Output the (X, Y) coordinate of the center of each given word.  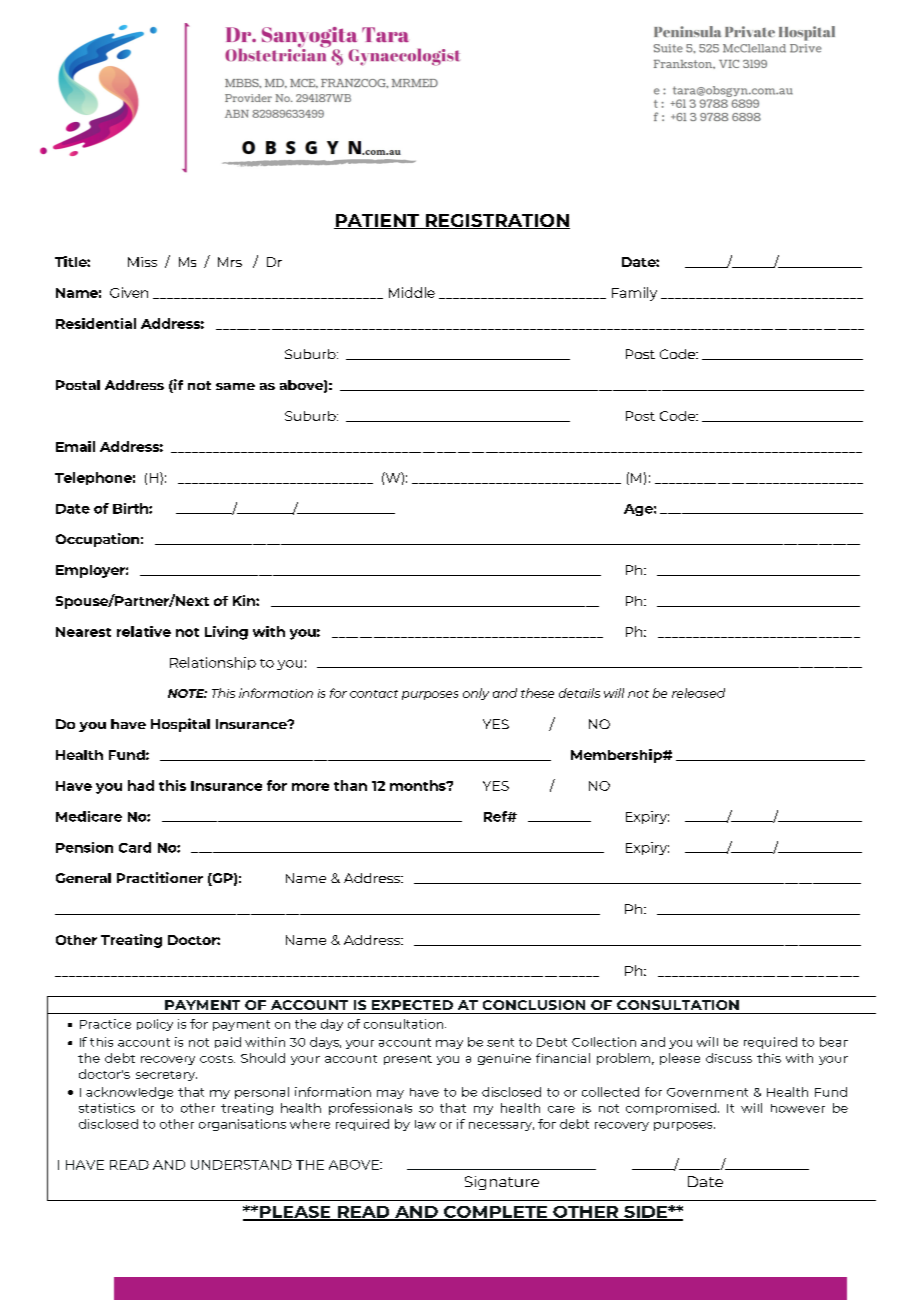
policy (155, 1025)
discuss (729, 1058)
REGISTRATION (496, 221)
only (476, 694)
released (698, 693)
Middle (412, 292)
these (537, 693)
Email (75, 446)
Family (634, 294)
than (350, 785)
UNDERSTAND (241, 1165)
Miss (142, 262)
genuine (504, 1059)
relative (144, 631)
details (579, 693)
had (141, 785)
